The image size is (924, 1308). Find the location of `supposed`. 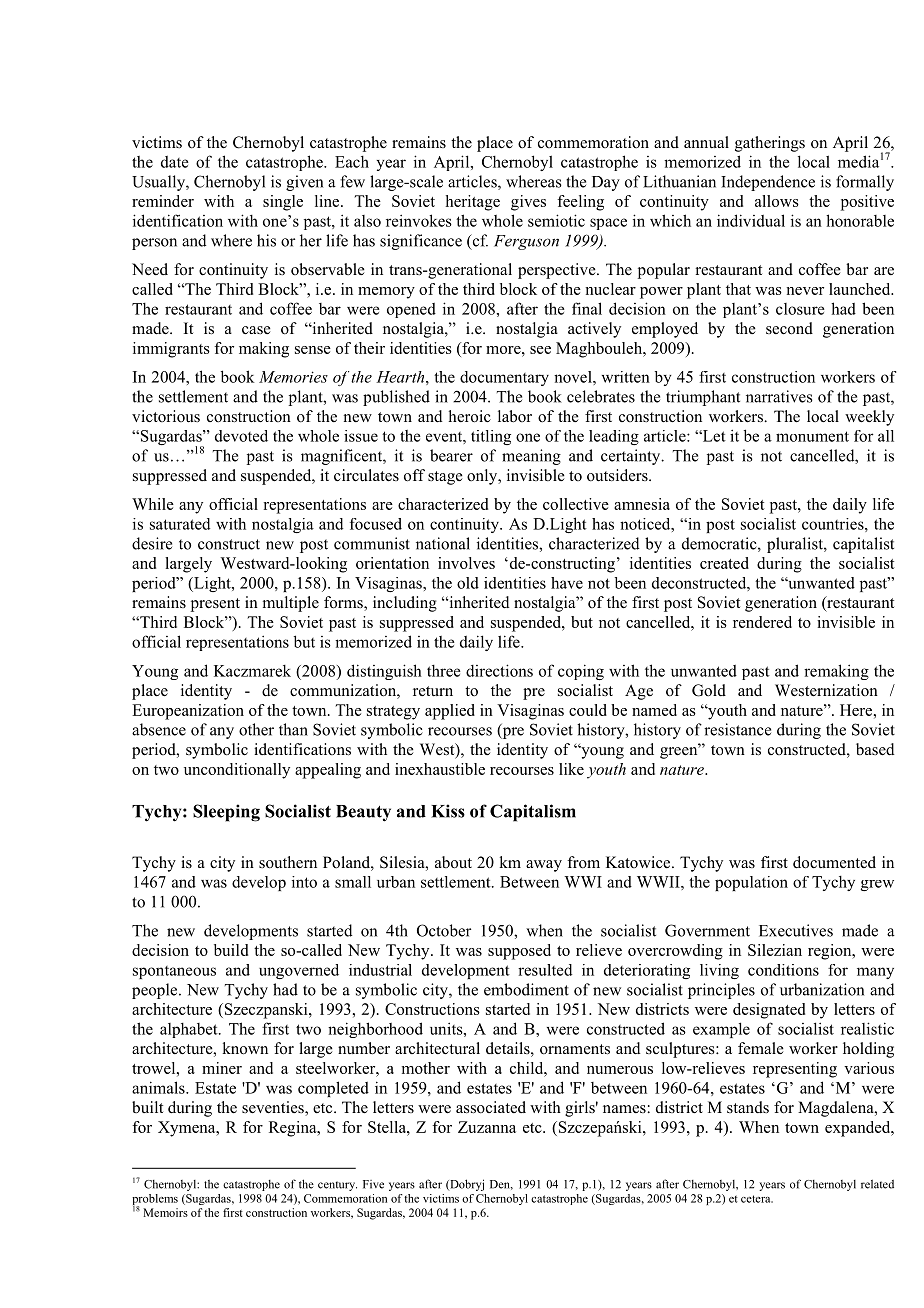

supposed is located at coordinates (519, 952).
